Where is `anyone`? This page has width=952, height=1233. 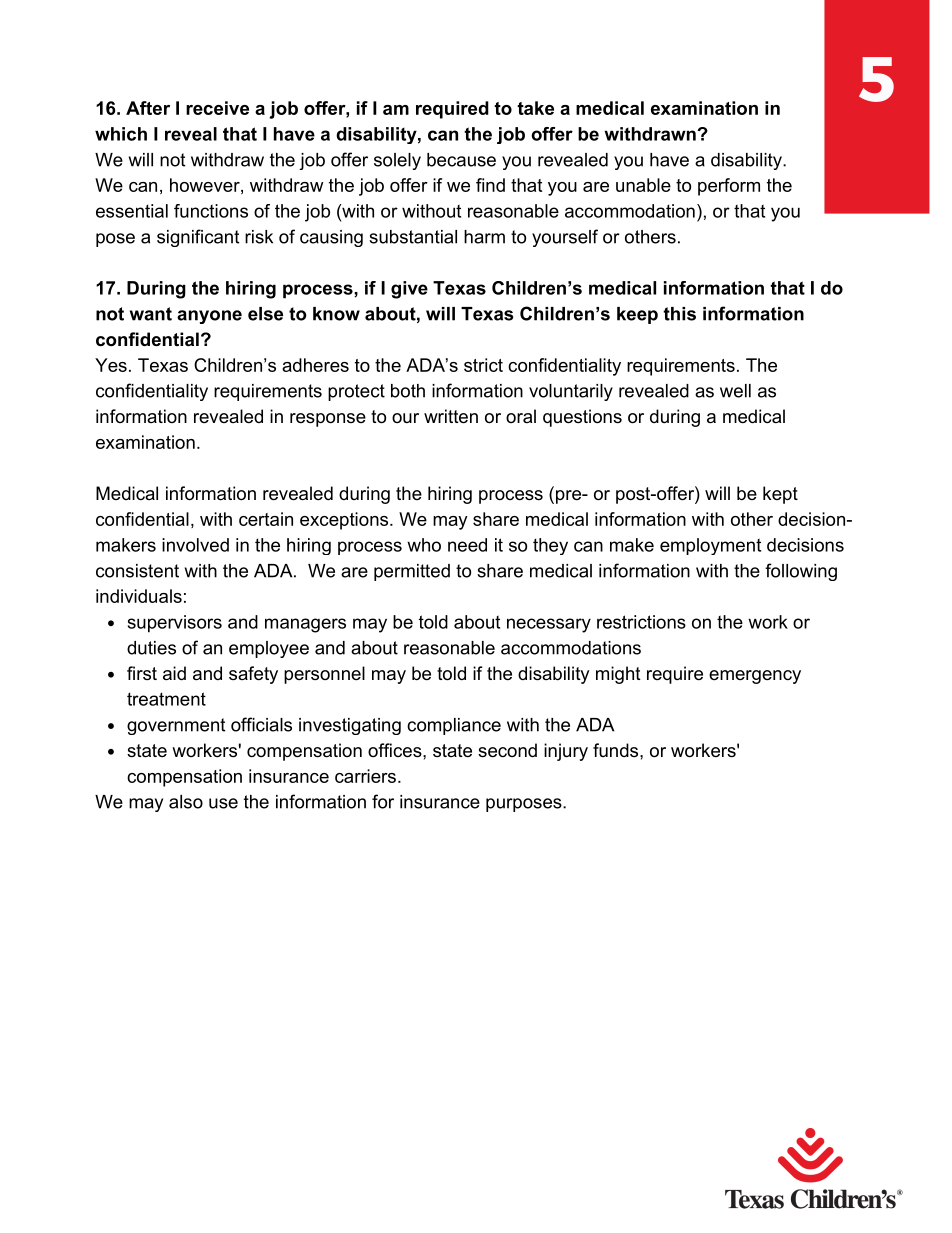
anyone is located at coordinates (209, 317).
